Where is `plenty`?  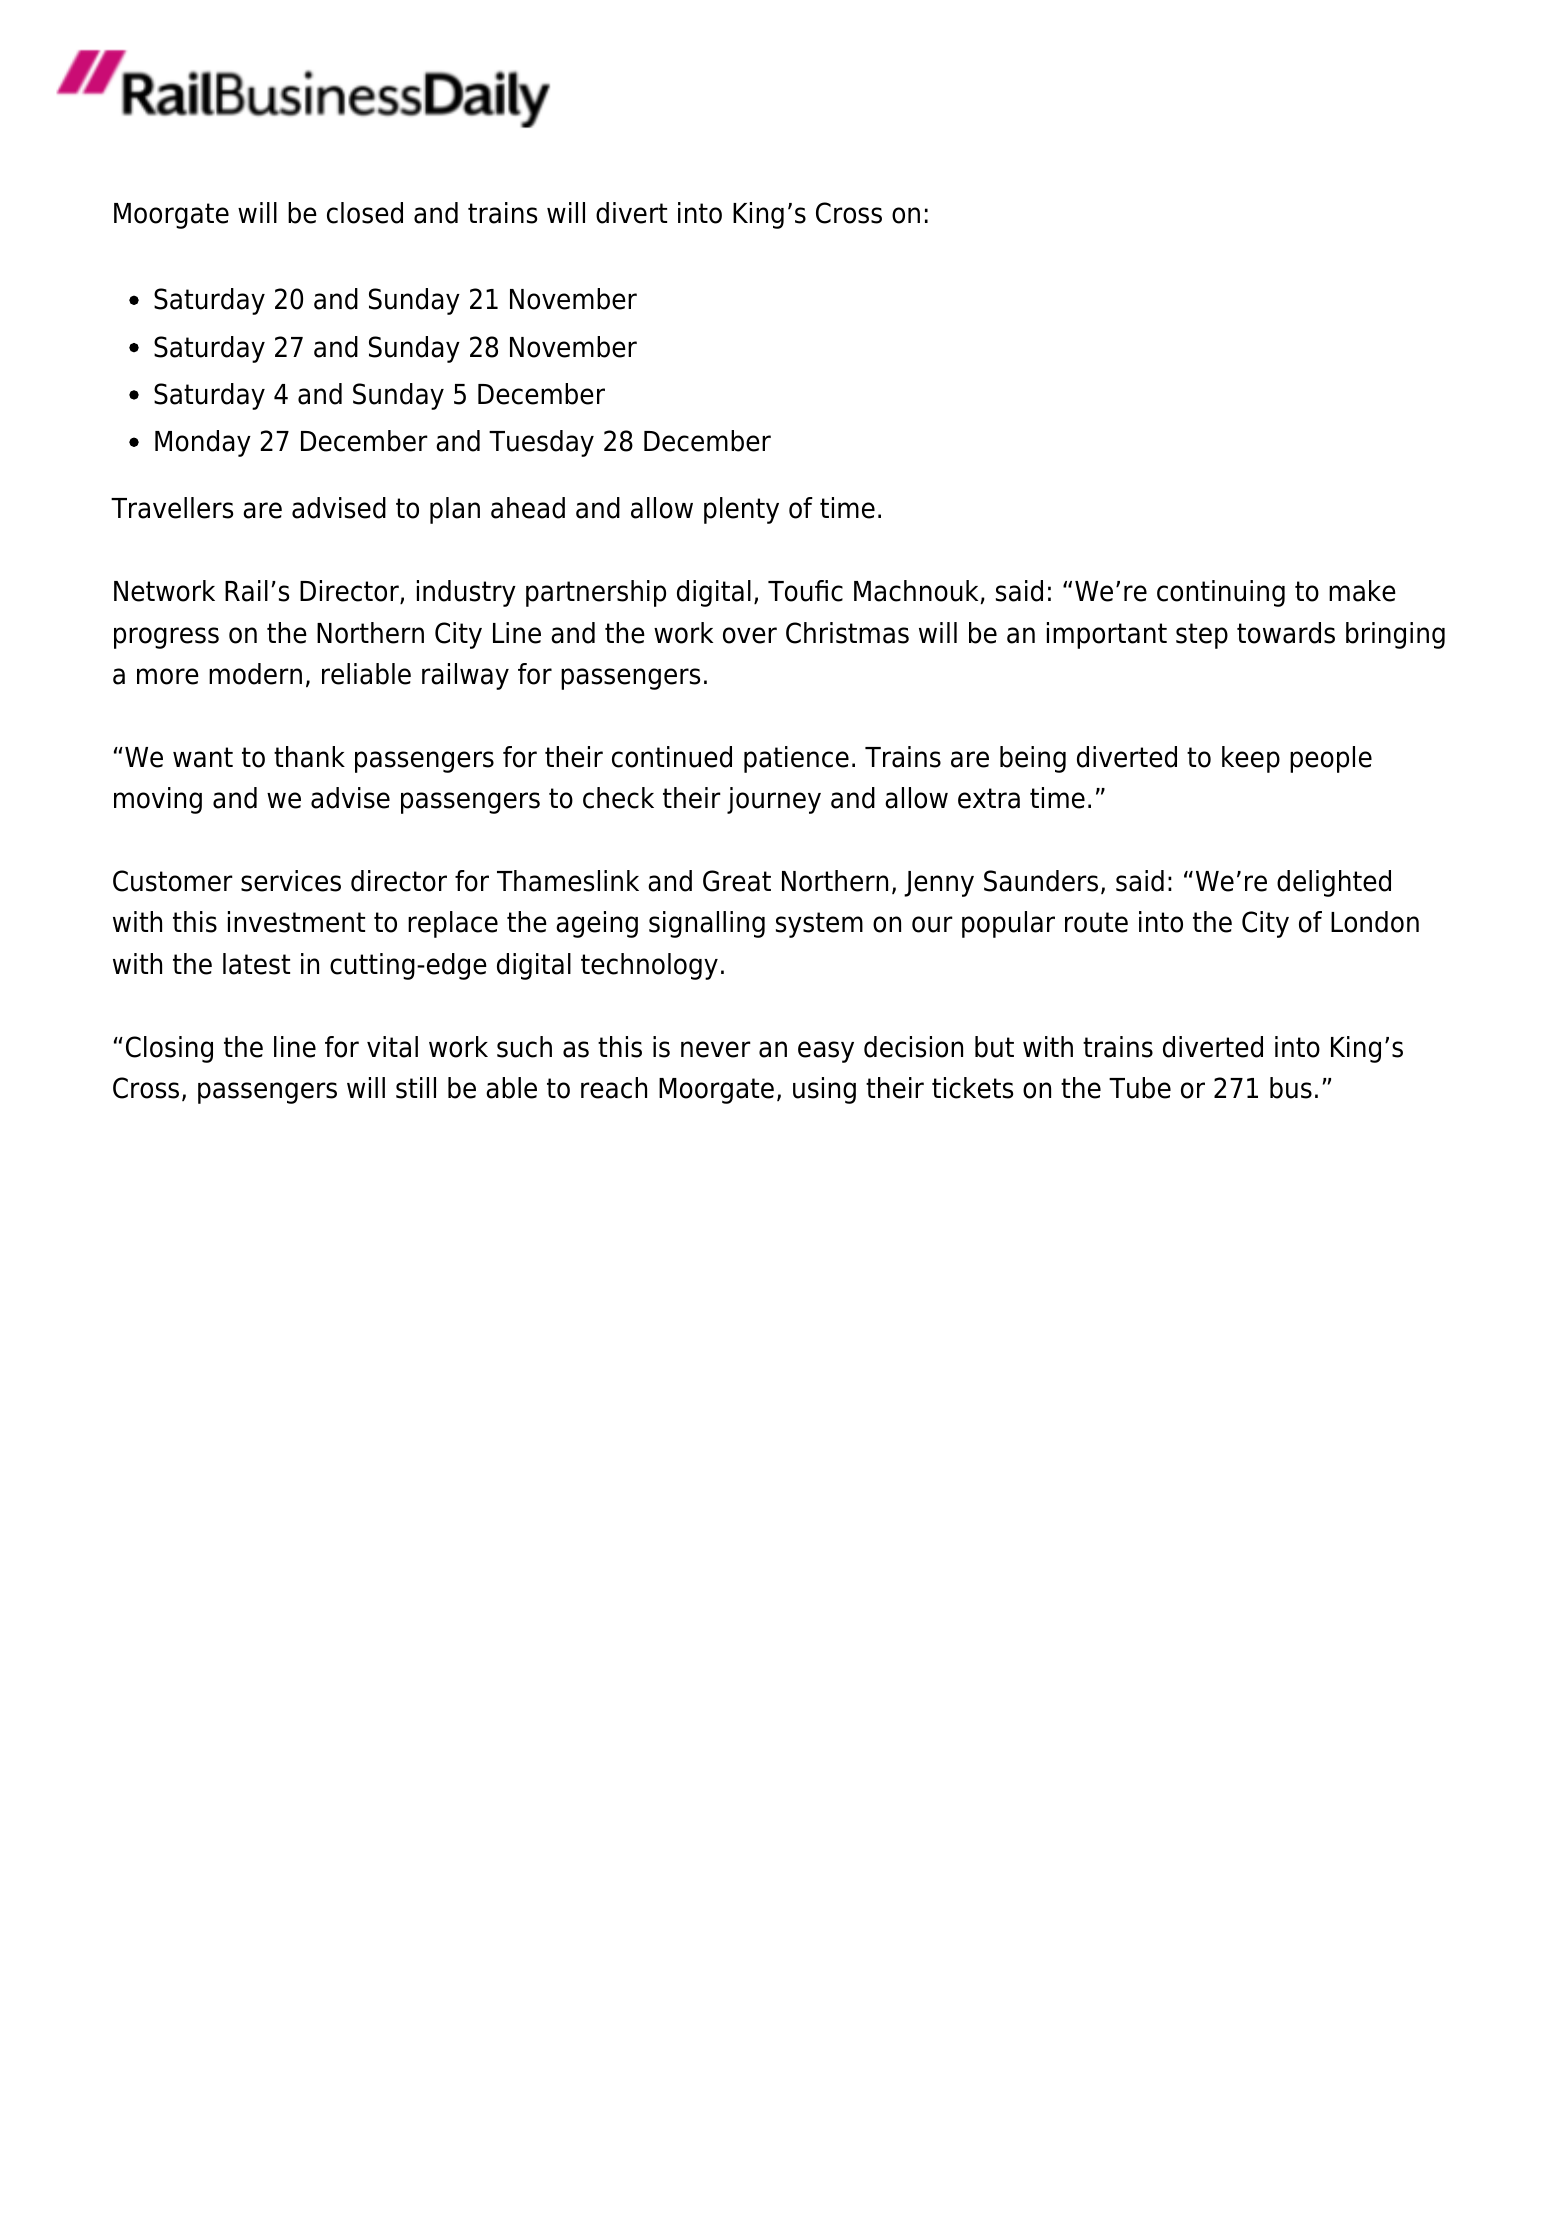 plenty is located at coordinates (741, 510).
